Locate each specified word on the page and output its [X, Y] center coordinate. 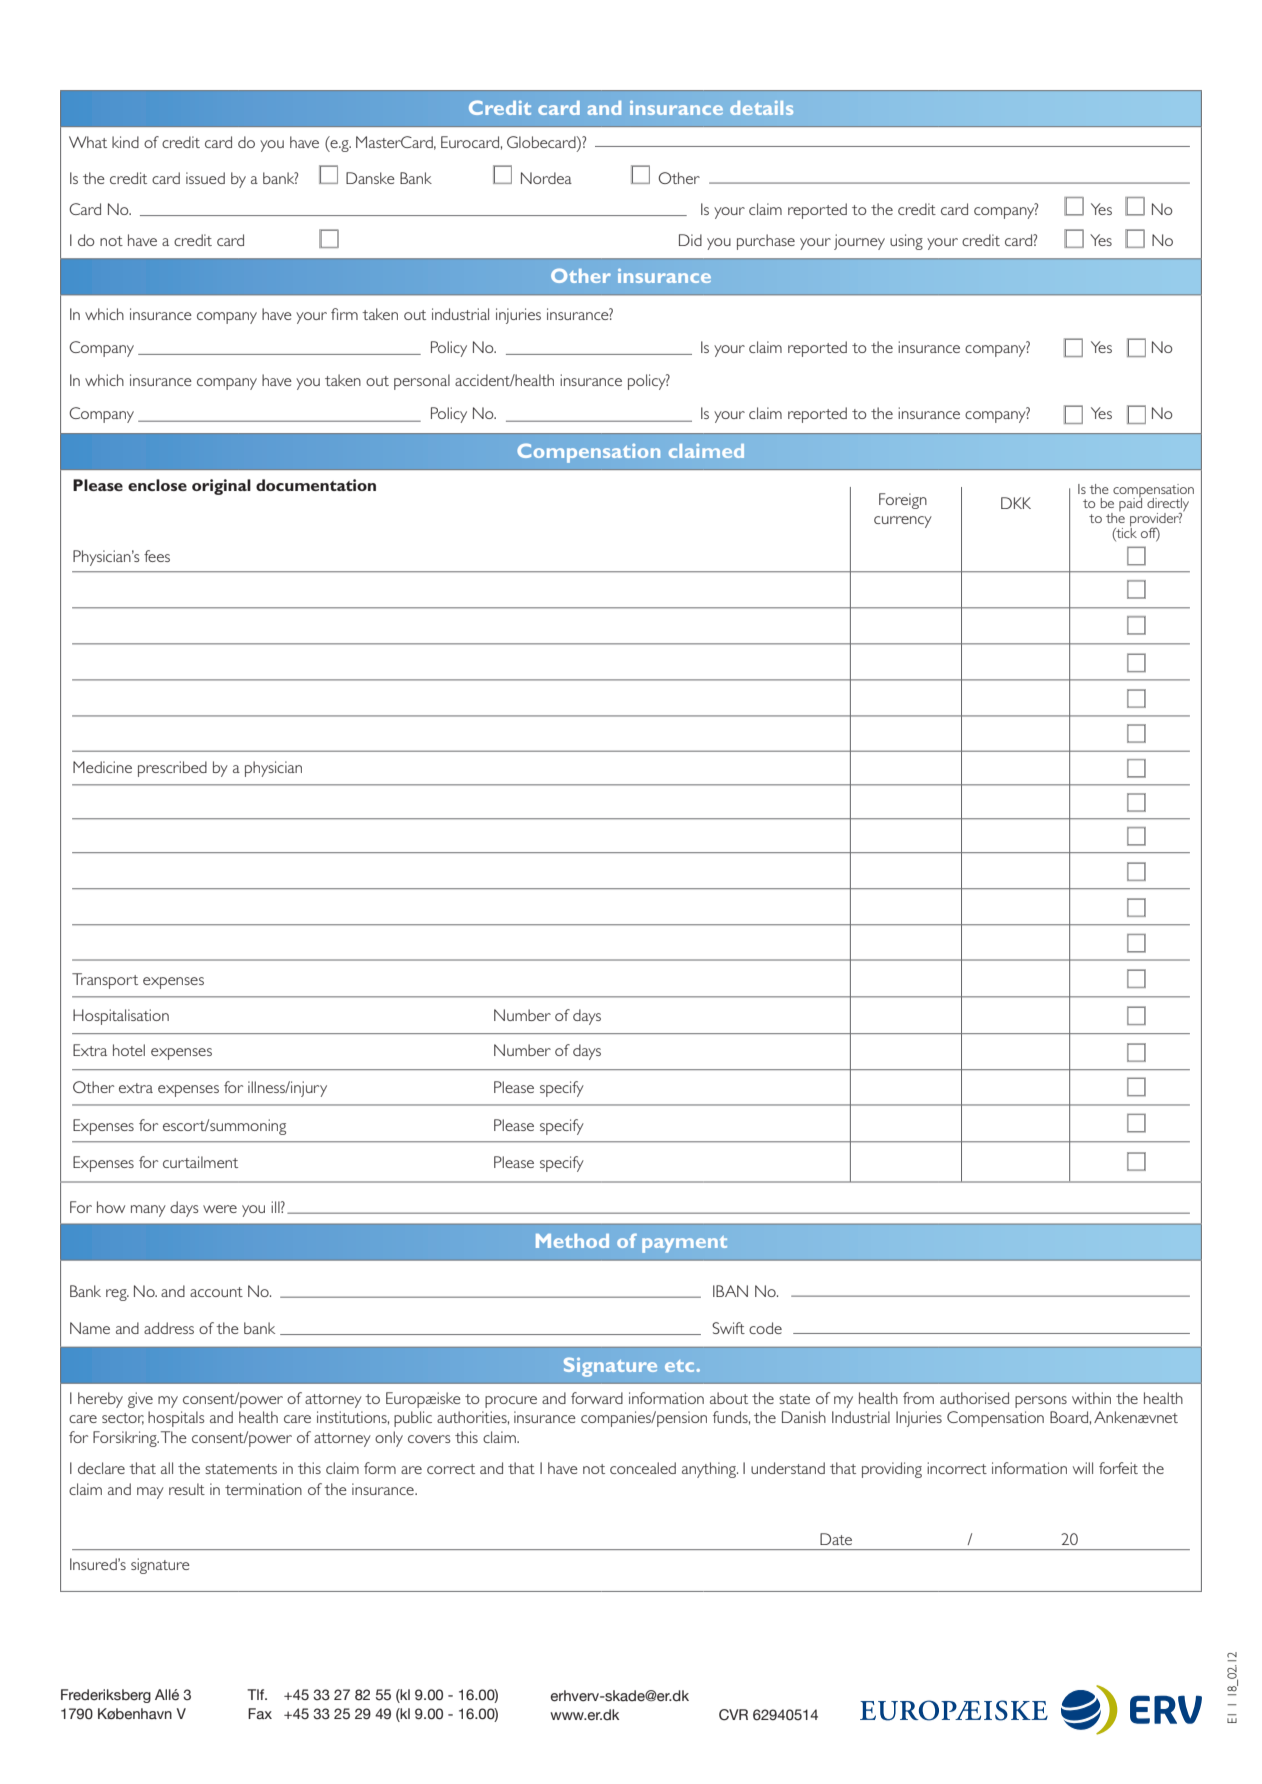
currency [903, 522]
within [1091, 1398]
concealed [643, 1468]
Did [690, 240]
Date [836, 1539]
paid [1130, 503]
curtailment [200, 1162]
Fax [260, 1714]
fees [157, 556]
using [906, 242]
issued [205, 178]
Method [572, 1241]
